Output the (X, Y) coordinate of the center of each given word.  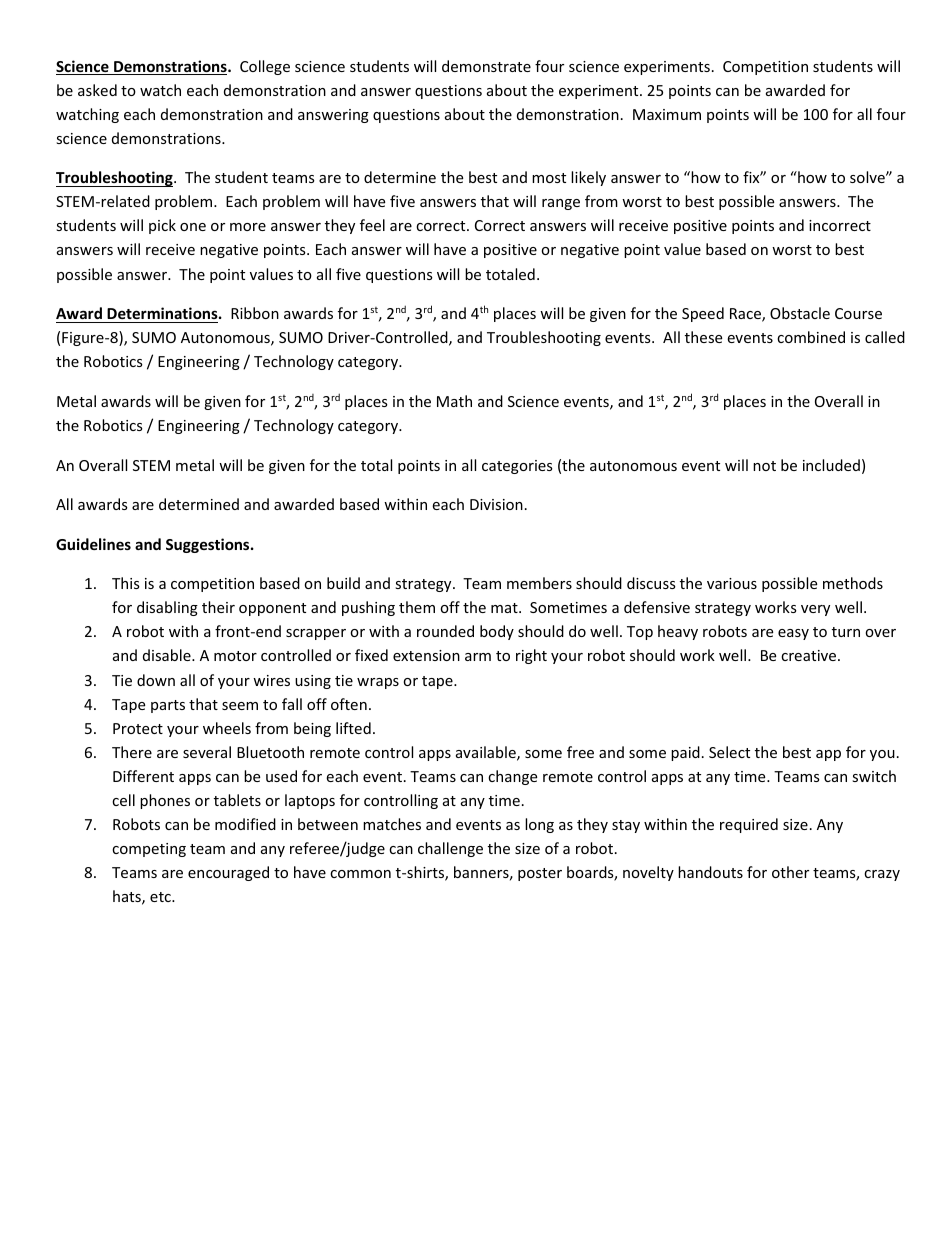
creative (810, 655)
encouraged (228, 873)
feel (372, 225)
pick (162, 226)
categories (517, 467)
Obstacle (800, 313)
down (156, 680)
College (265, 67)
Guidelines (93, 544)
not (764, 466)
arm (478, 657)
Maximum (667, 114)
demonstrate (486, 66)
